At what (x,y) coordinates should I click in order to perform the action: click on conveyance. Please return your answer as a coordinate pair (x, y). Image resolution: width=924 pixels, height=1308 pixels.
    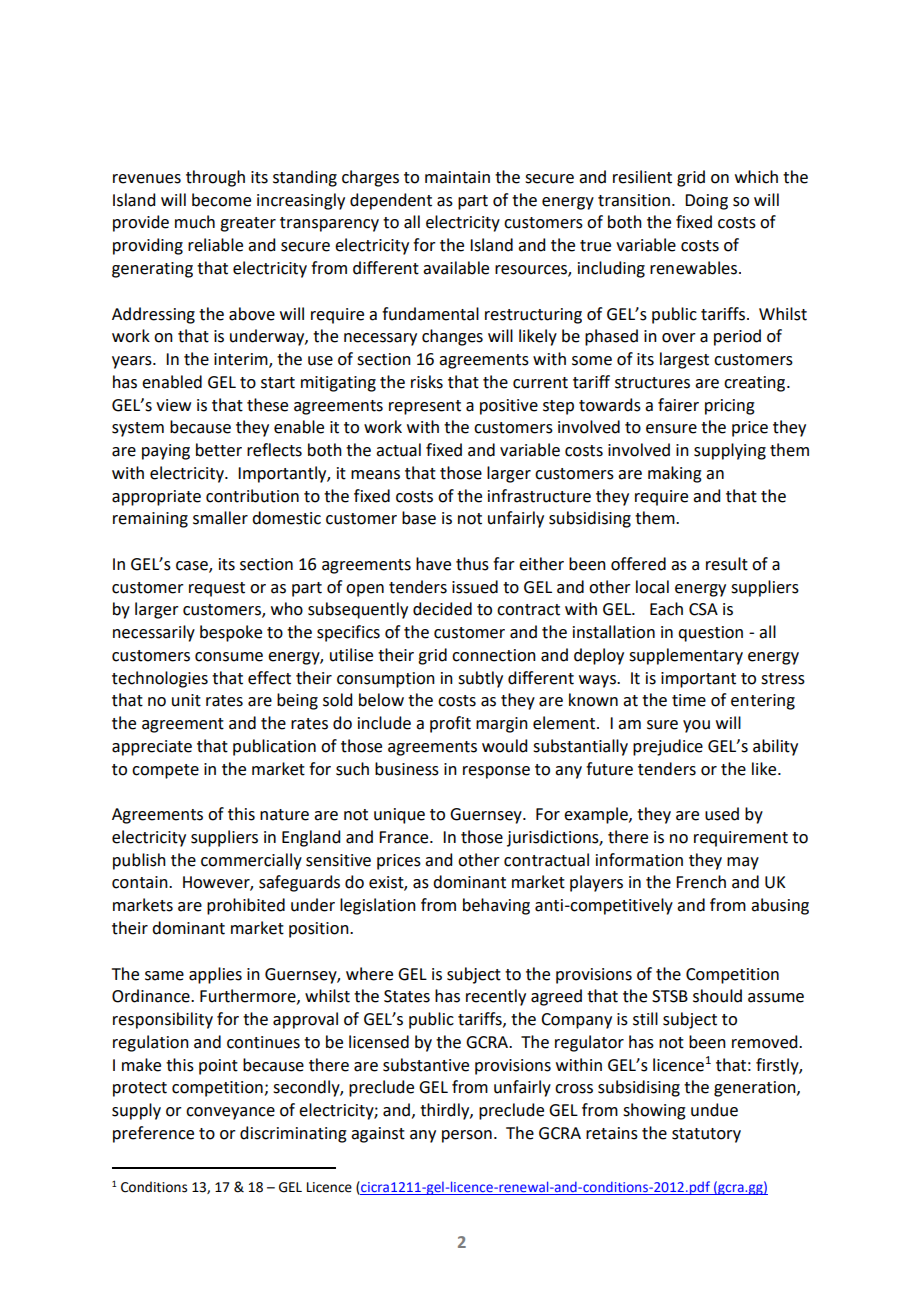
    Looking at the image, I should click on (230, 1113).
